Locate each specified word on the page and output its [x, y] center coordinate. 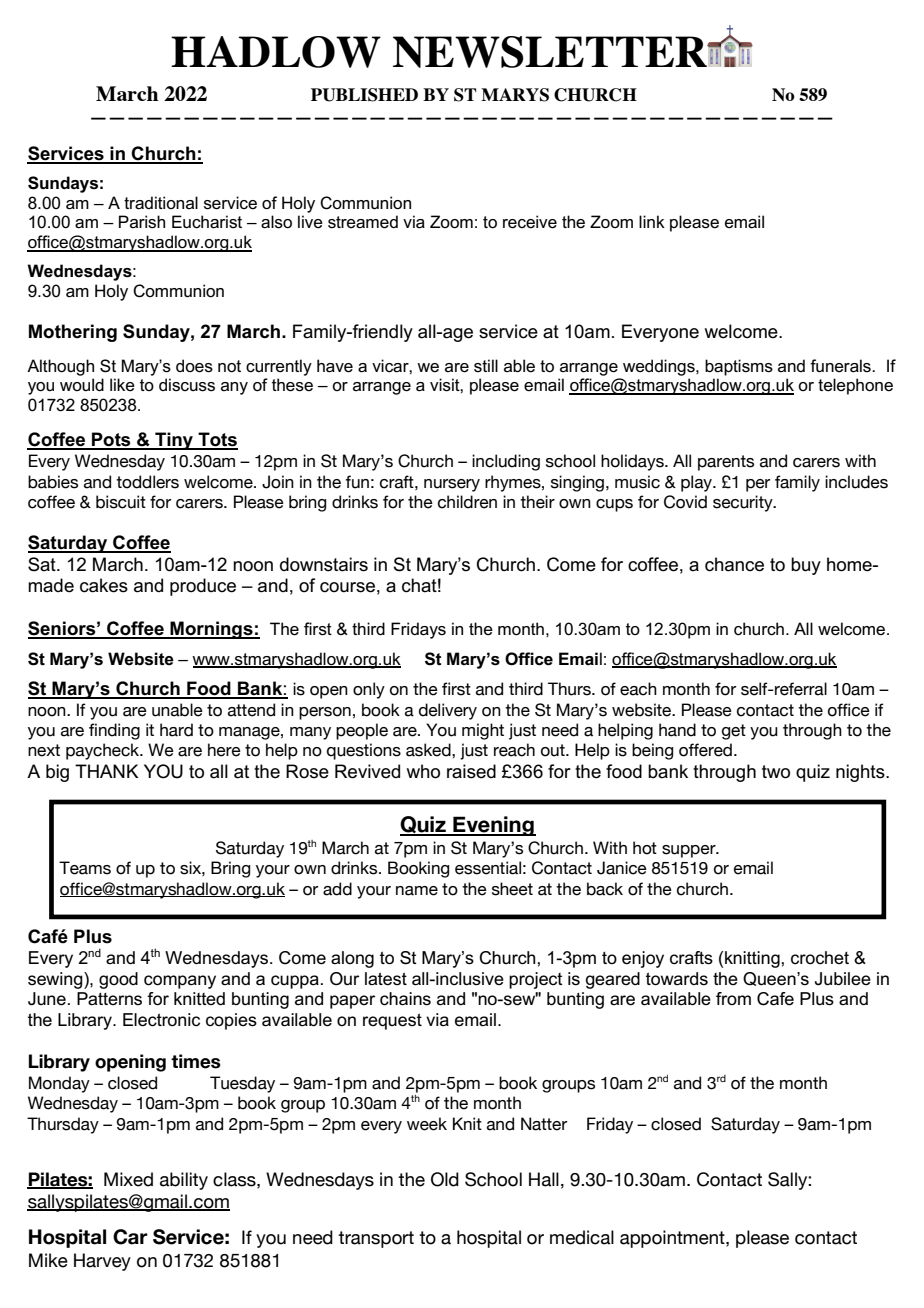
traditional [161, 203]
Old [445, 1179]
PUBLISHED [364, 95]
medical [582, 1237]
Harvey [102, 1262]
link [652, 221]
